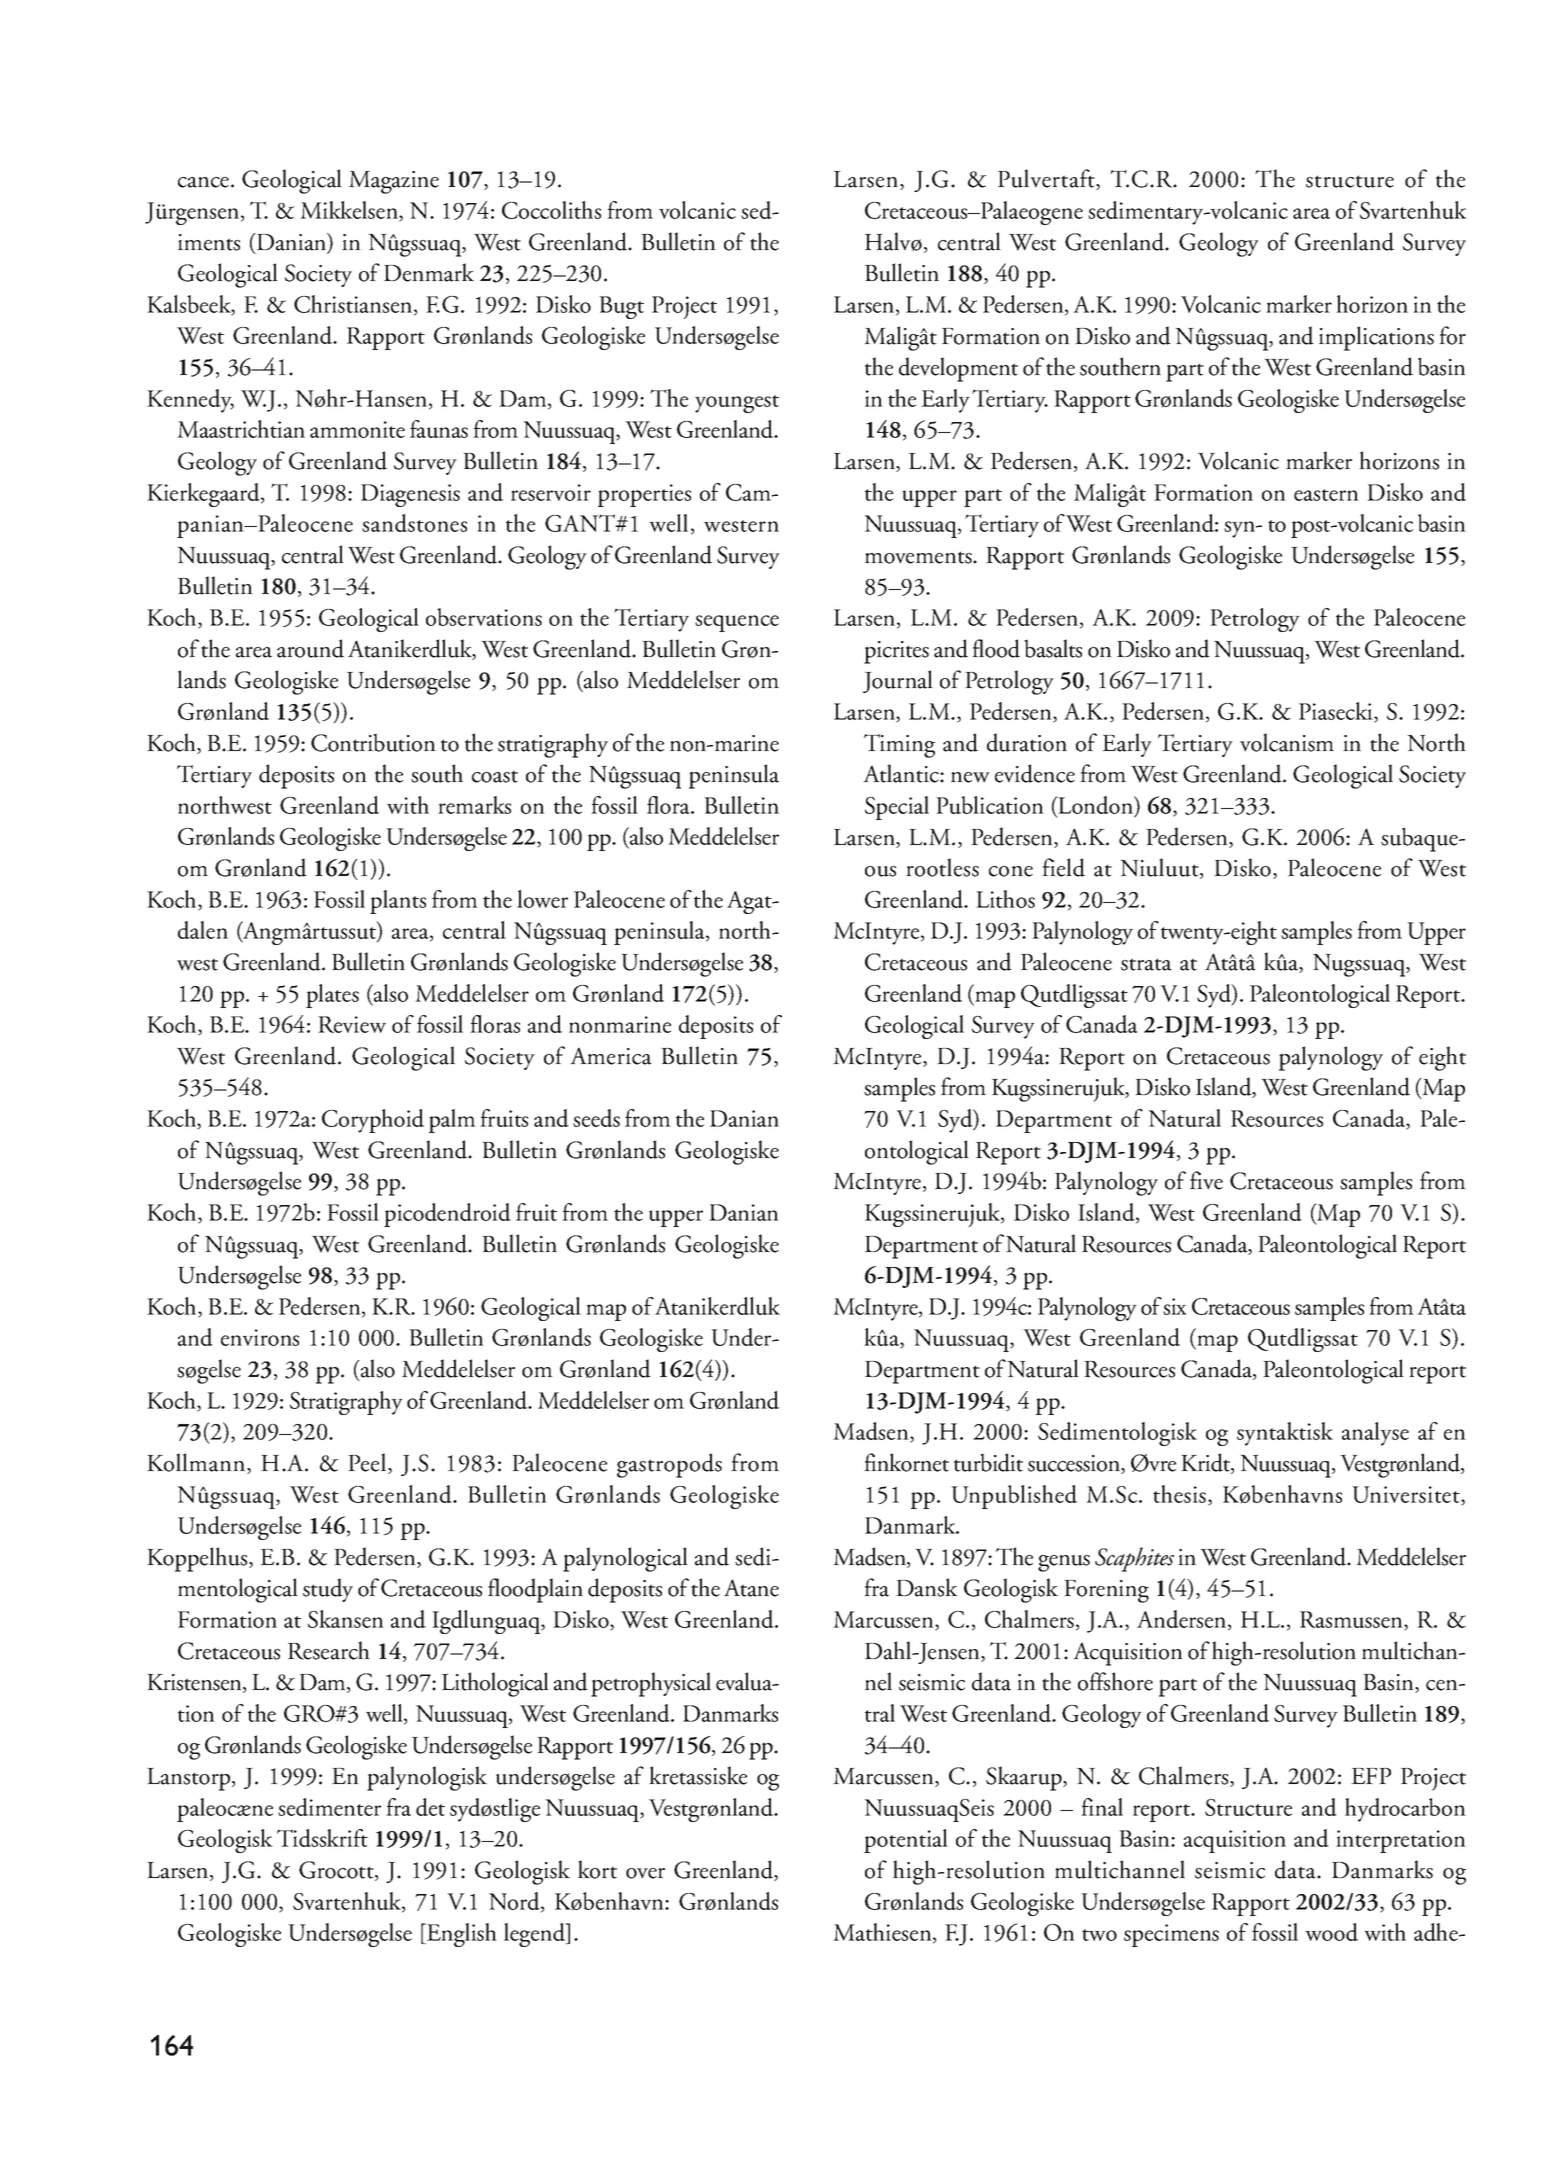  Describe the element at coordinates (352, 1024) in the page. I see `Review` at that location.
